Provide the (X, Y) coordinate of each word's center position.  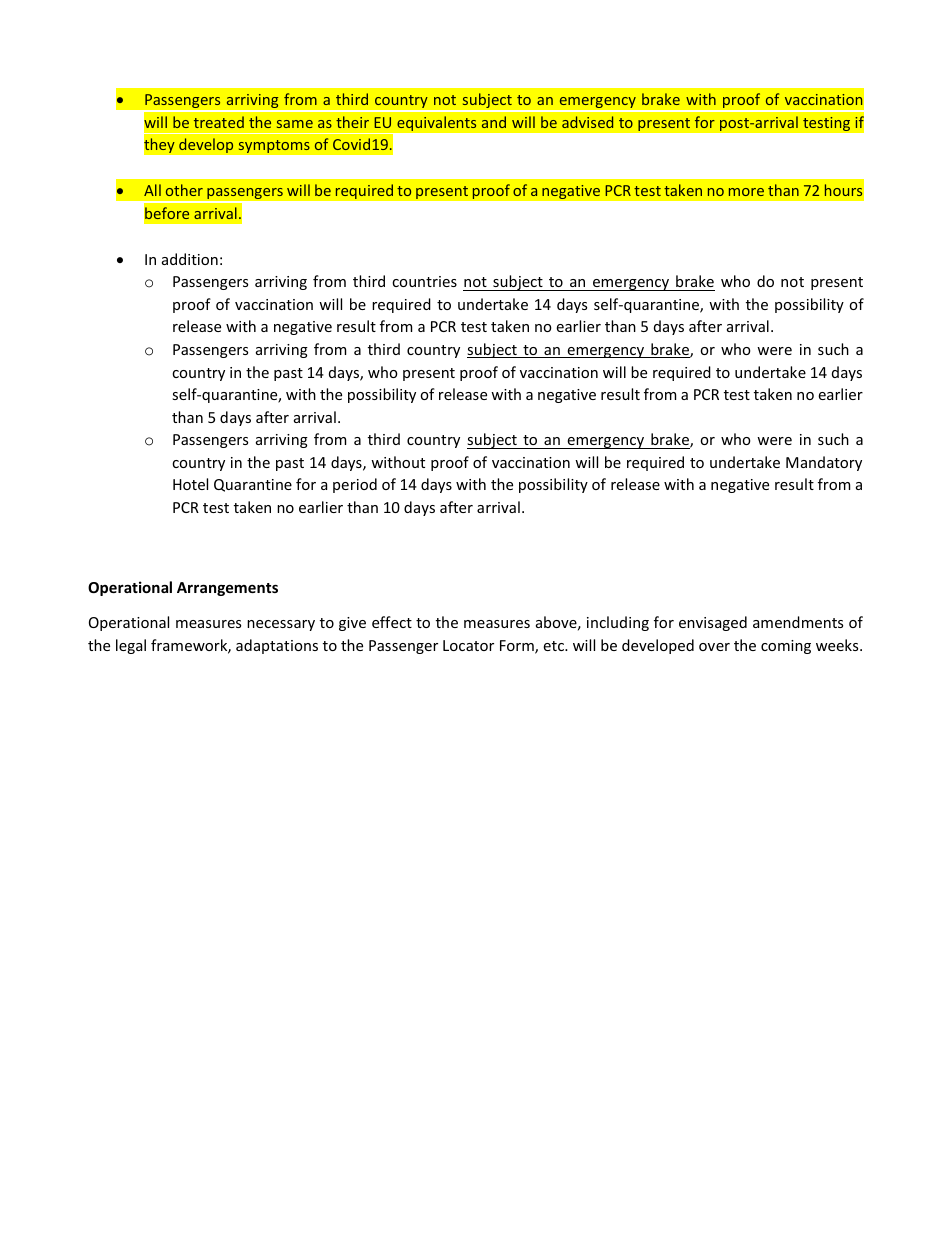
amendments (798, 622)
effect (392, 622)
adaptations (277, 646)
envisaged (713, 623)
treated (219, 122)
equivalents (437, 123)
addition (190, 259)
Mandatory (824, 463)
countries (424, 281)
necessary (281, 625)
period (355, 485)
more (746, 192)
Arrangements (227, 589)
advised (587, 122)
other (184, 190)
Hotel (190, 484)
